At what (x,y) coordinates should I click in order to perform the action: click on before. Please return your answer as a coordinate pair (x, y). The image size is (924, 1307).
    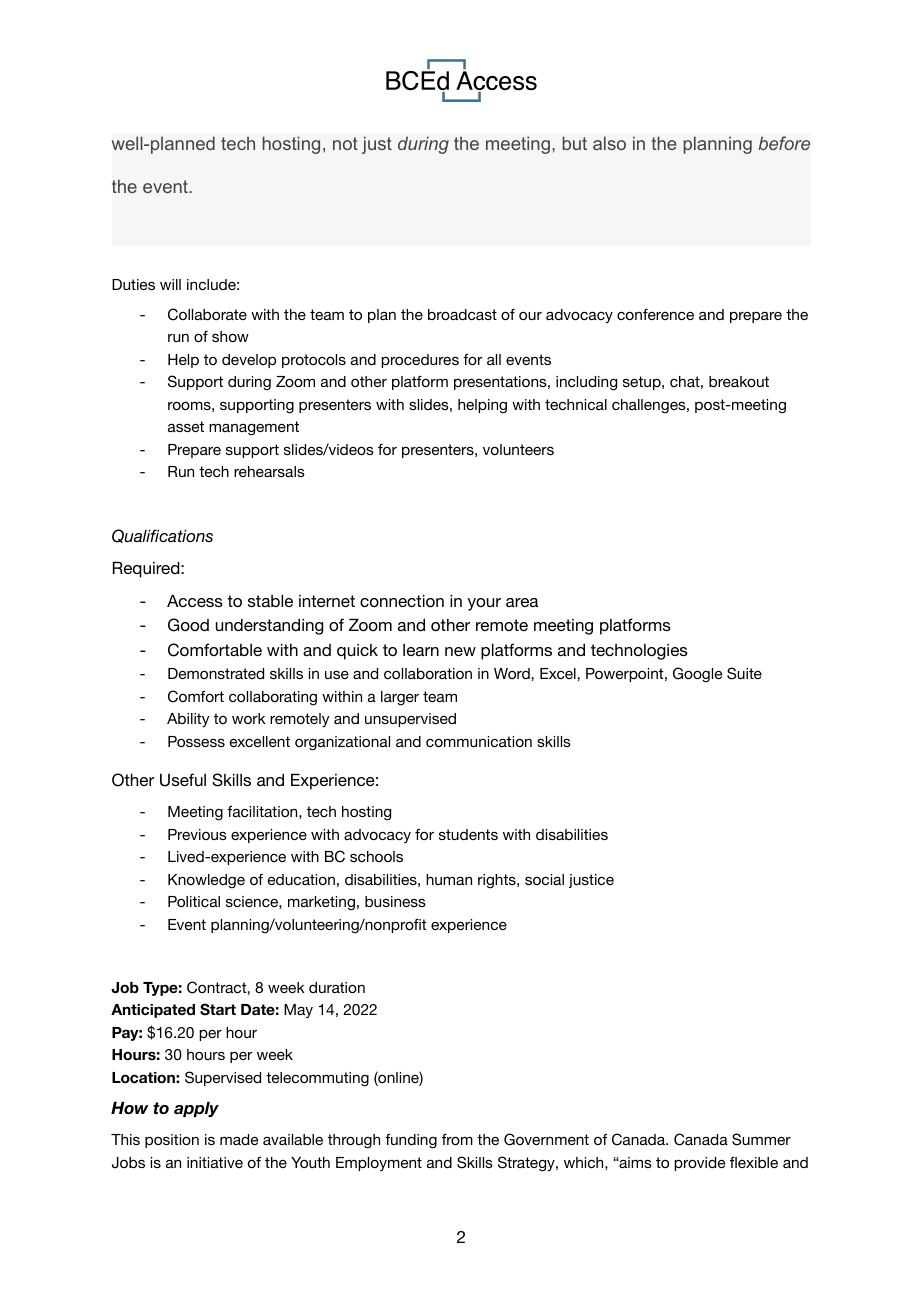
    Looking at the image, I should click on (784, 143).
